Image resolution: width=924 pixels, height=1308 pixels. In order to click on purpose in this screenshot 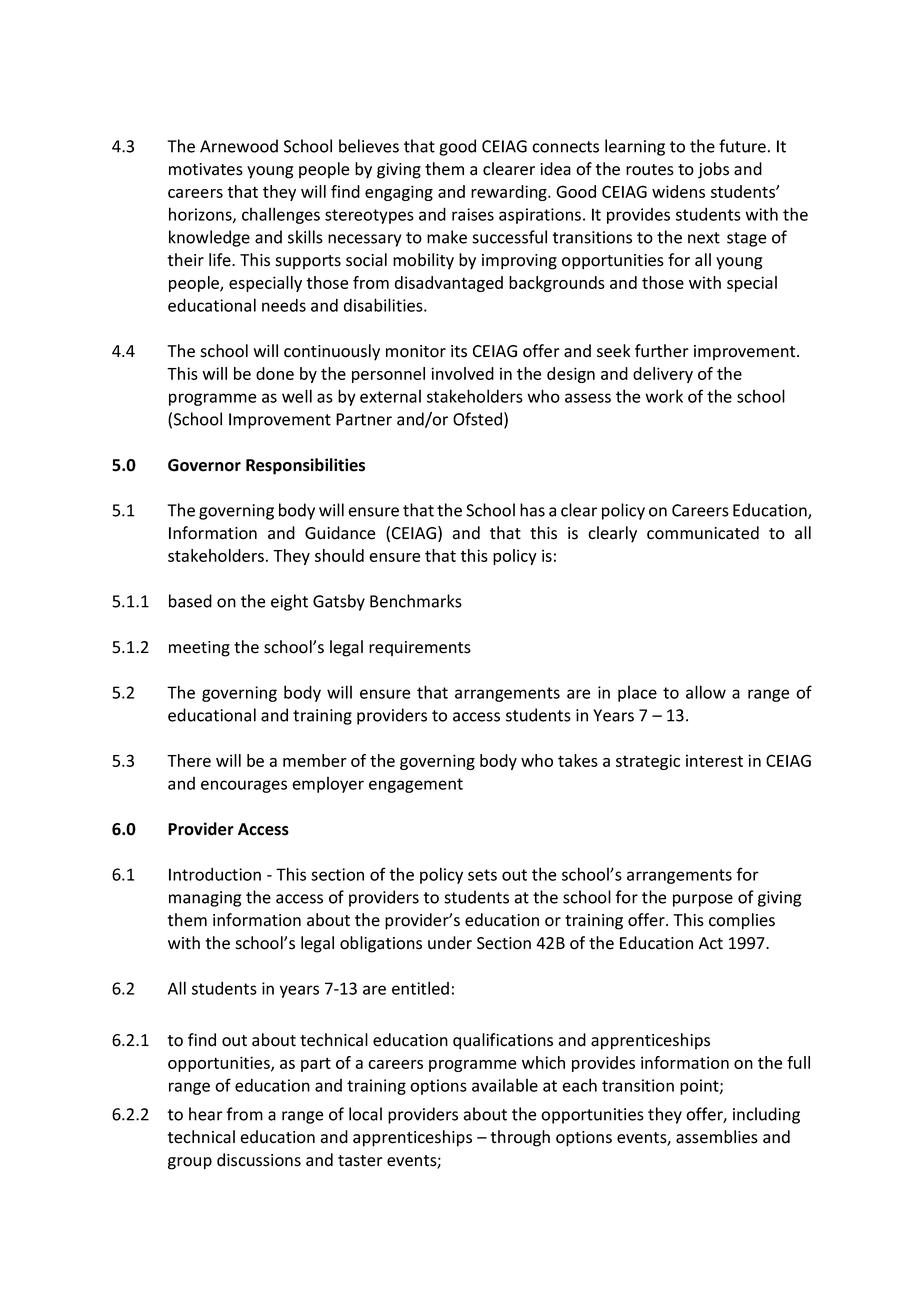, I will do `click(703, 900)`.
